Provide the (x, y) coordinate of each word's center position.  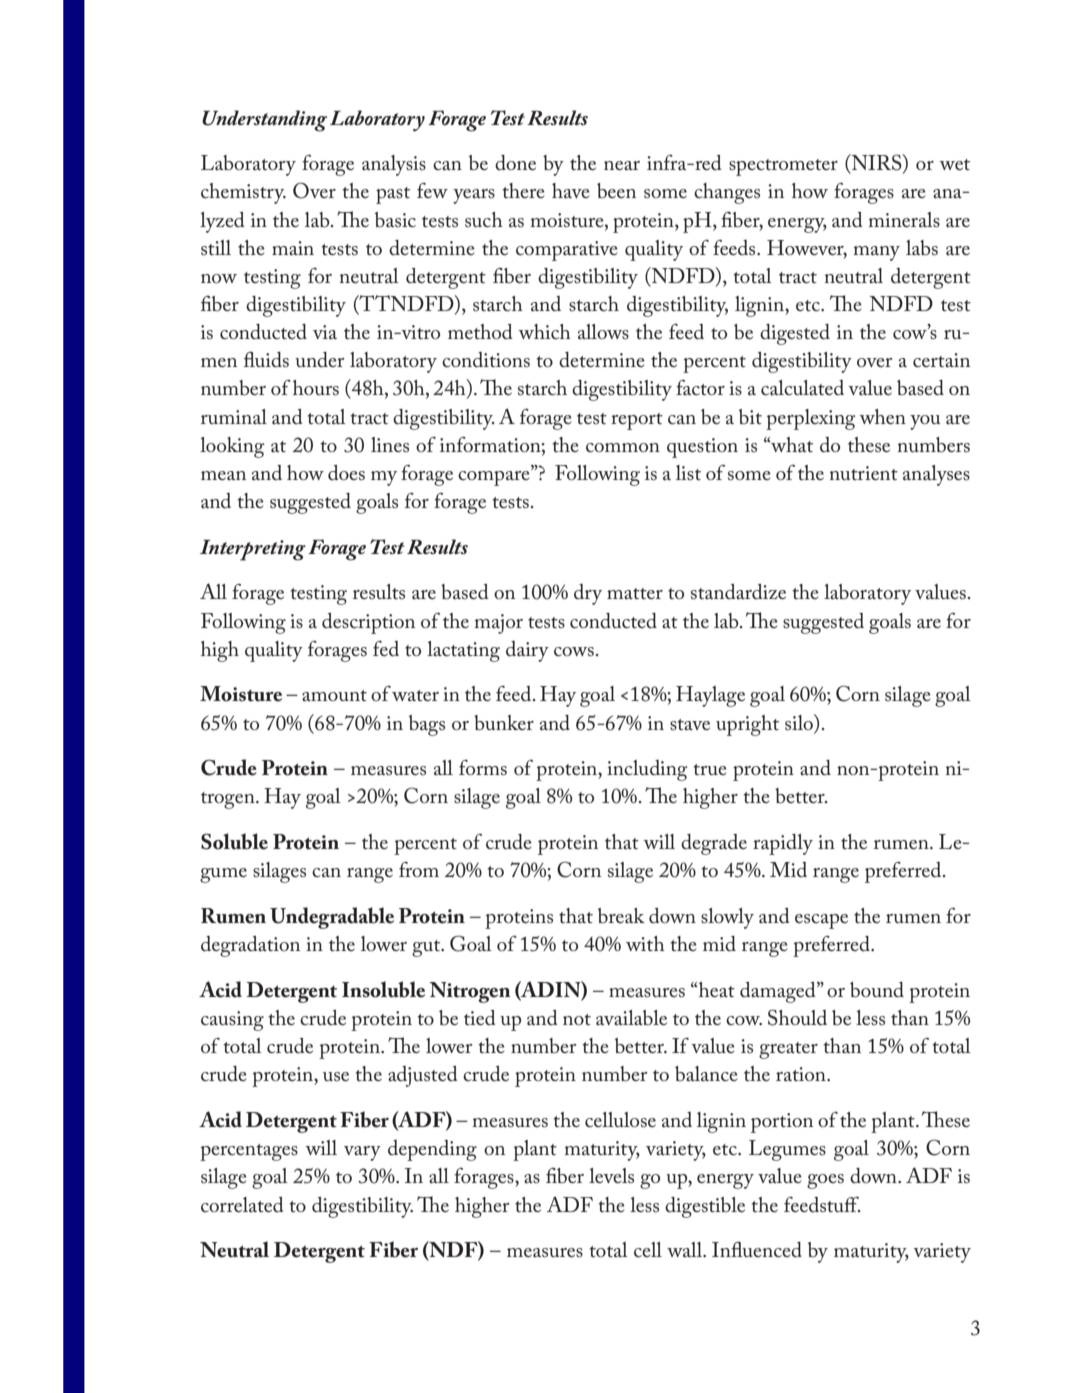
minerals (904, 220)
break (621, 916)
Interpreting (253, 550)
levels (611, 1176)
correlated (242, 1205)
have (571, 191)
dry (588, 594)
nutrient (864, 473)
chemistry (243, 193)
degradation (250, 946)
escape (821, 921)
